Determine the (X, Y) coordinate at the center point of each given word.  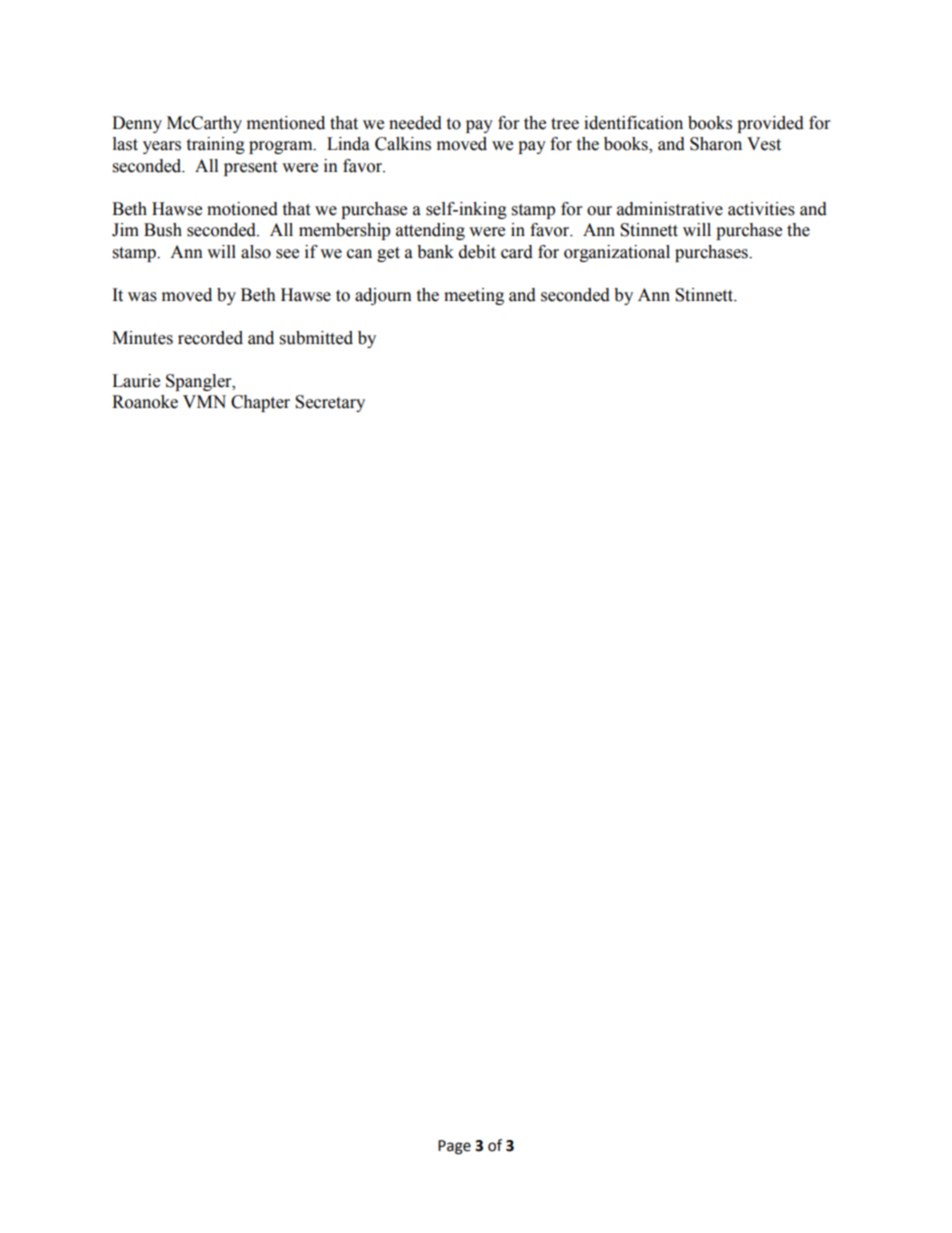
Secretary (330, 403)
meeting (474, 296)
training (215, 145)
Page (454, 1147)
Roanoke (145, 402)
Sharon (716, 144)
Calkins (403, 144)
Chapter (260, 403)
